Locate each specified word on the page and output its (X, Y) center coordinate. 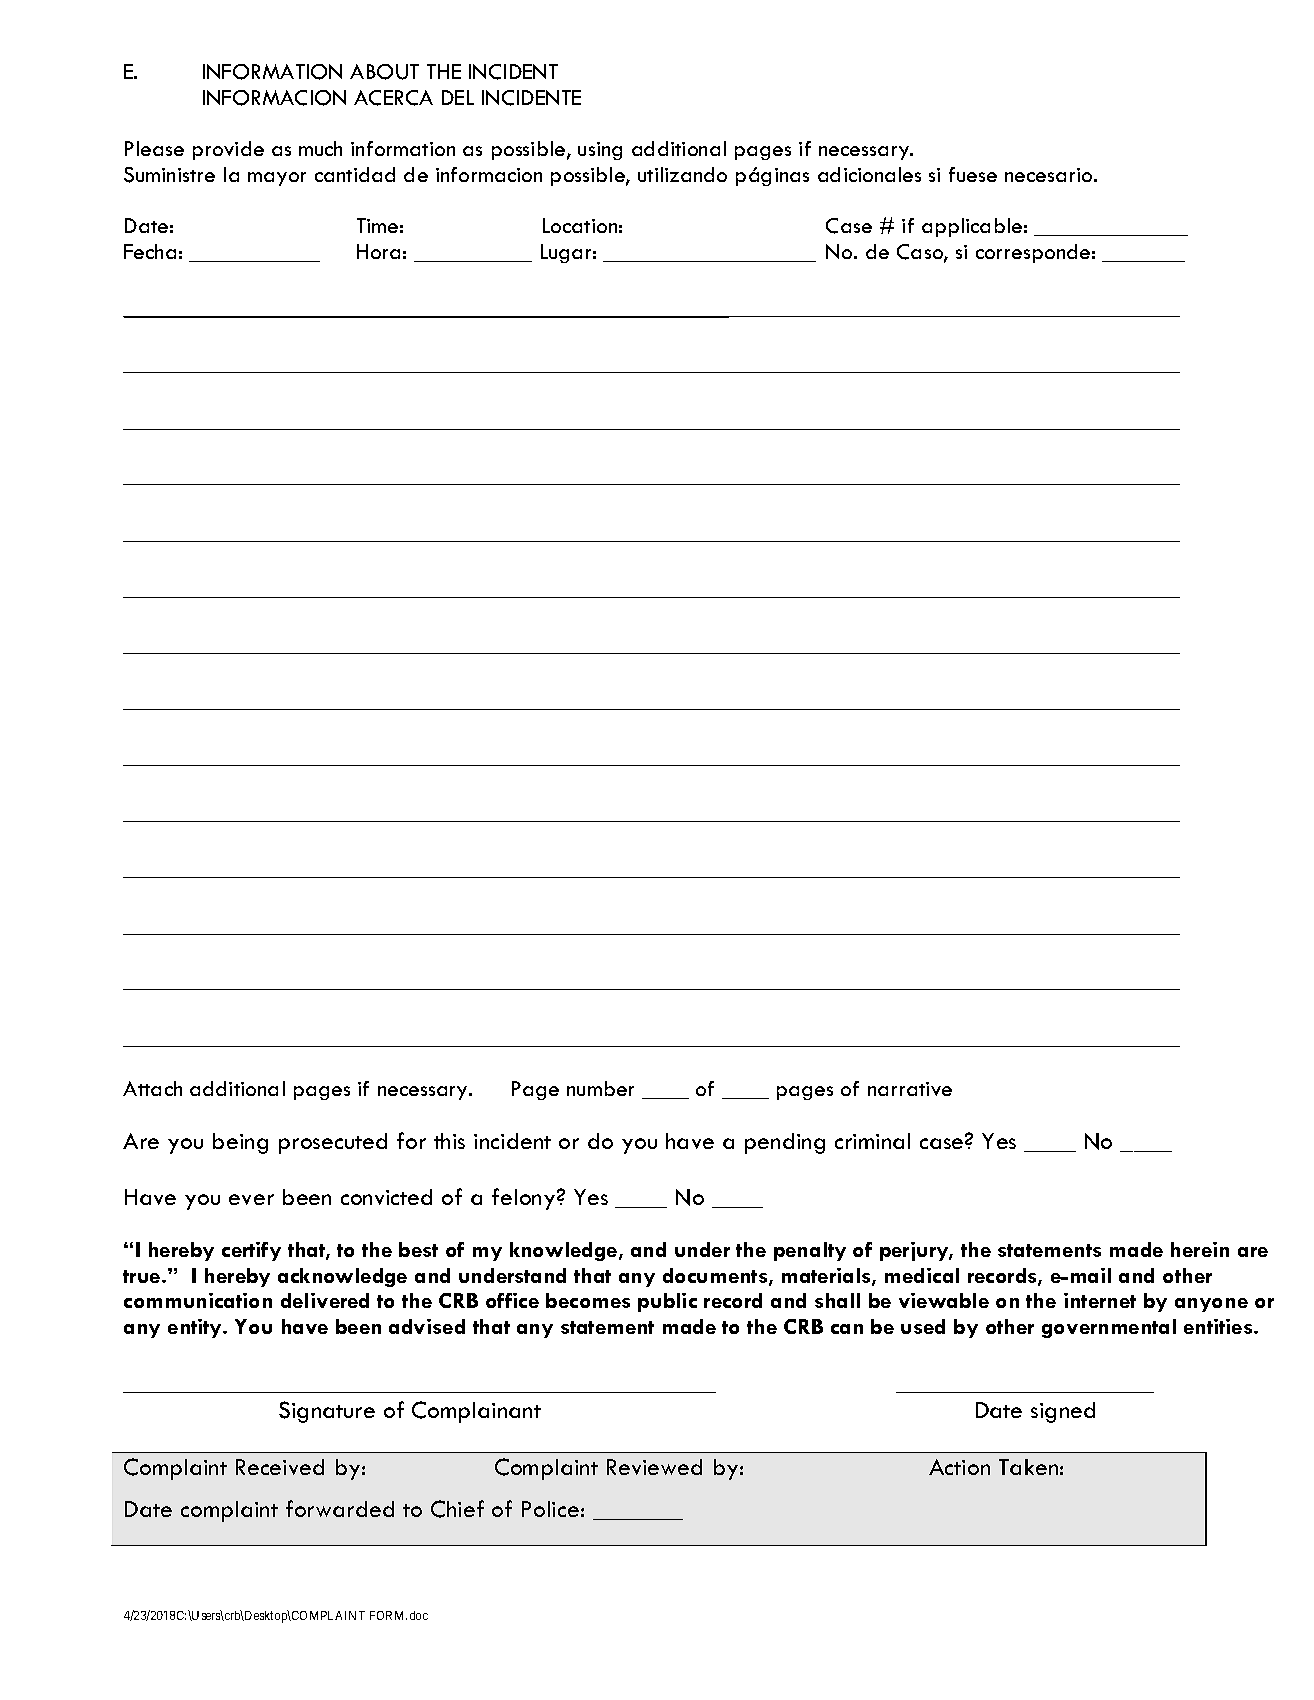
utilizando (682, 174)
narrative (910, 1089)
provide (228, 150)
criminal (872, 1141)
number (600, 1088)
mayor (277, 179)
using (600, 151)
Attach (152, 1088)
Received (280, 1467)
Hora (378, 251)
